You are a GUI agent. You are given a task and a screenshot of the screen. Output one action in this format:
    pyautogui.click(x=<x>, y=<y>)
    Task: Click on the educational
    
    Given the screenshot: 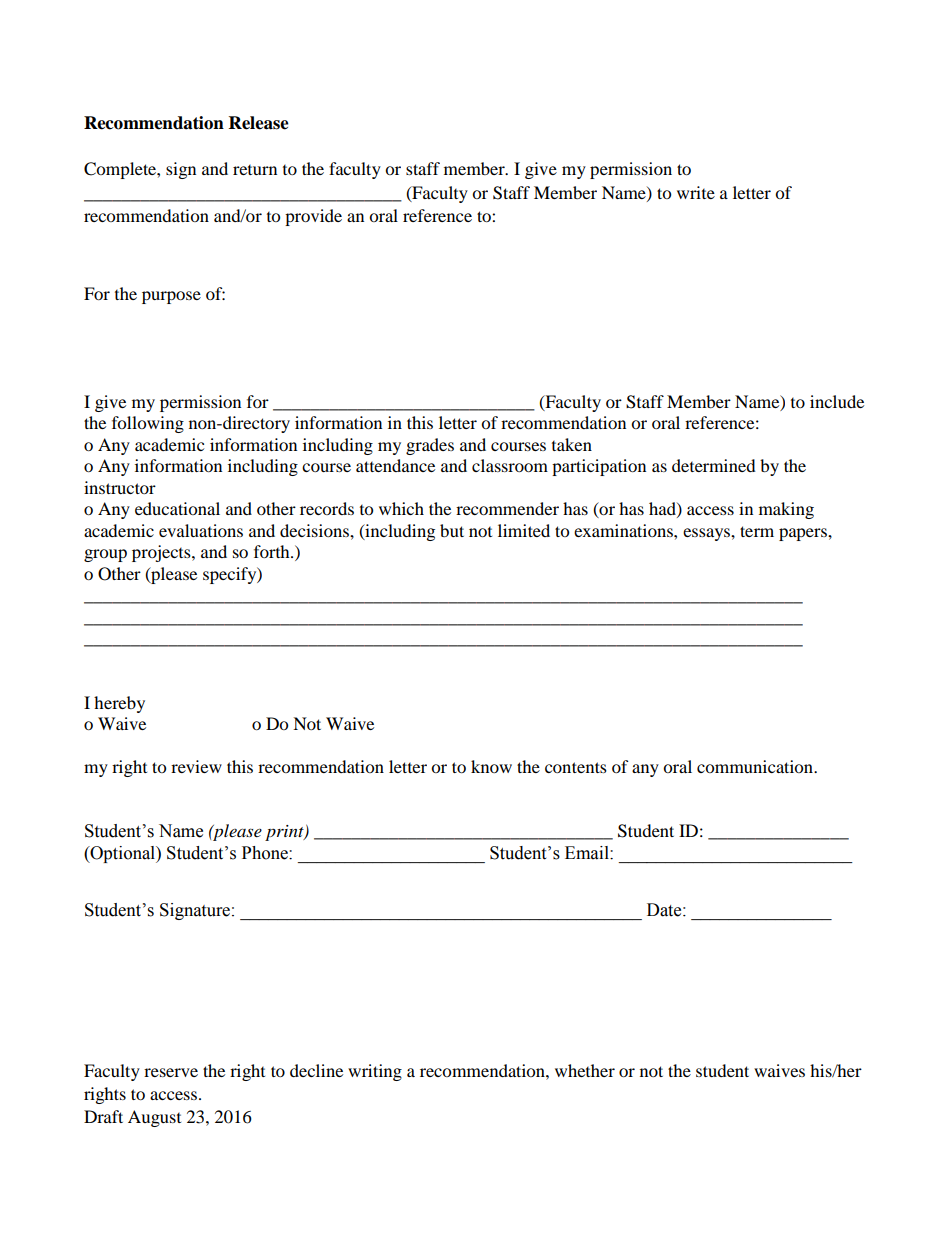 What is the action you would take?
    pyautogui.click(x=177, y=508)
